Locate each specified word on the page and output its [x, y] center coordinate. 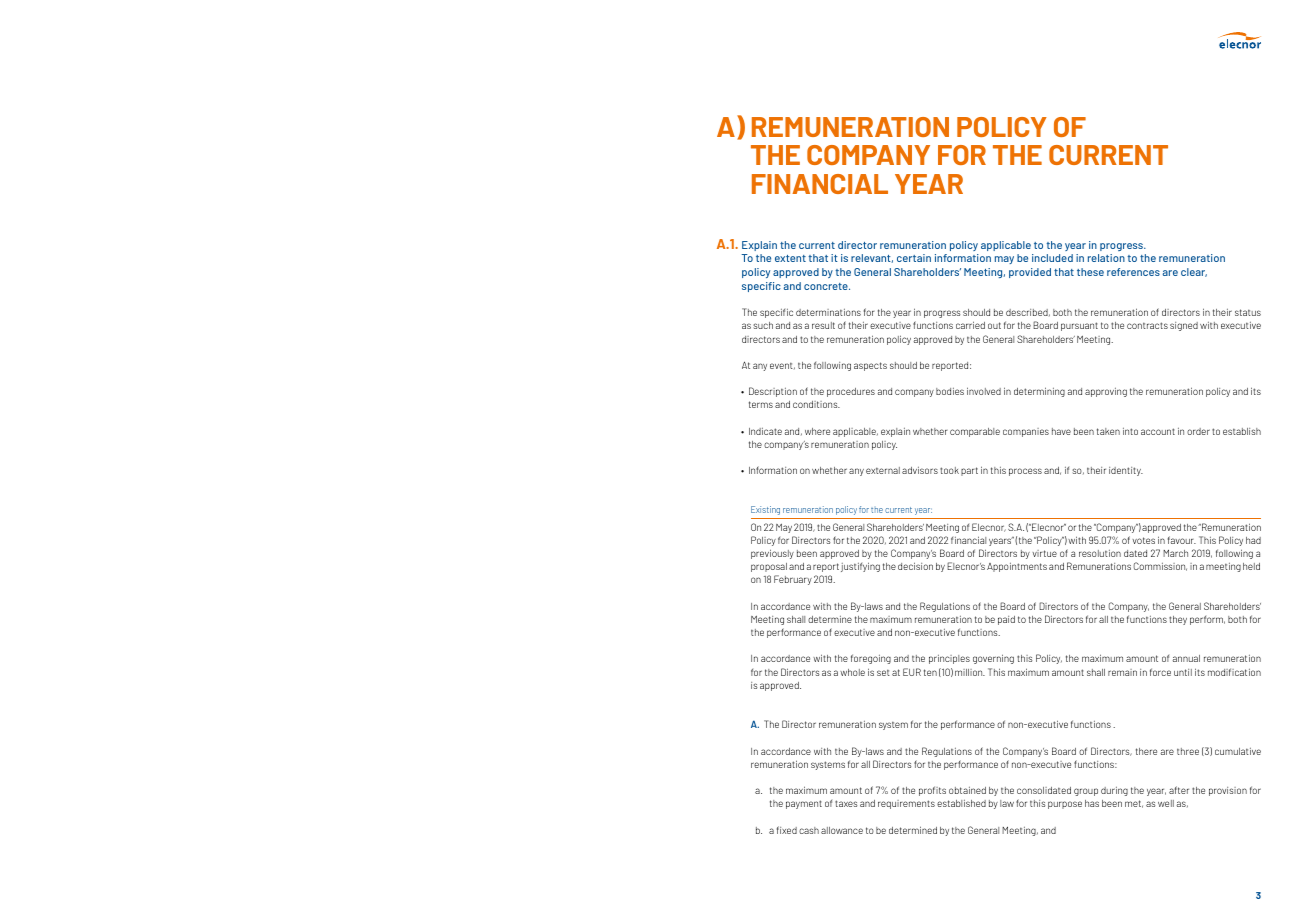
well [1166, 803]
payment [804, 804]
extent [790, 258]
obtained [967, 790]
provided [1030, 273]
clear [1194, 272]
